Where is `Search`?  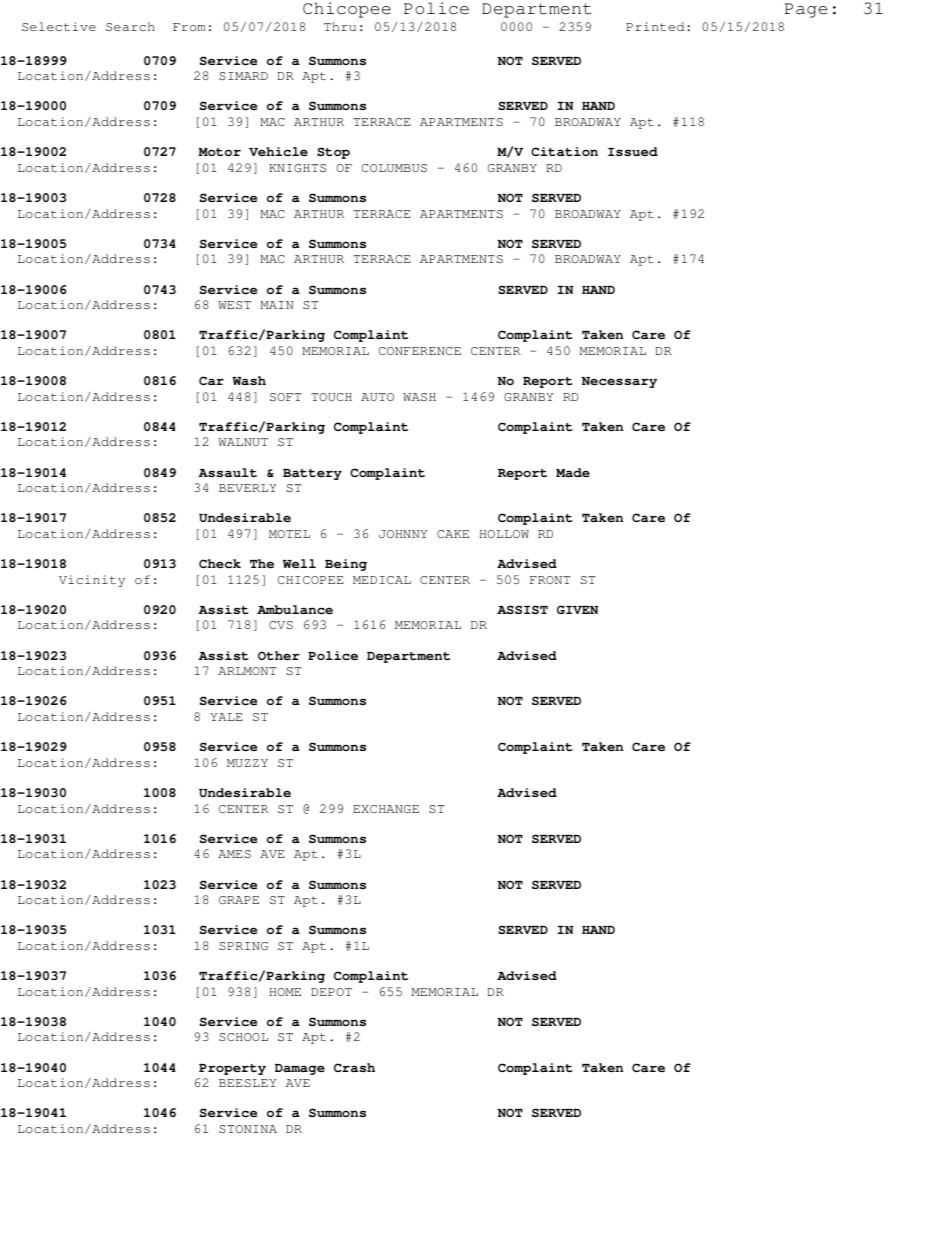
Search is located at coordinates (130, 26).
